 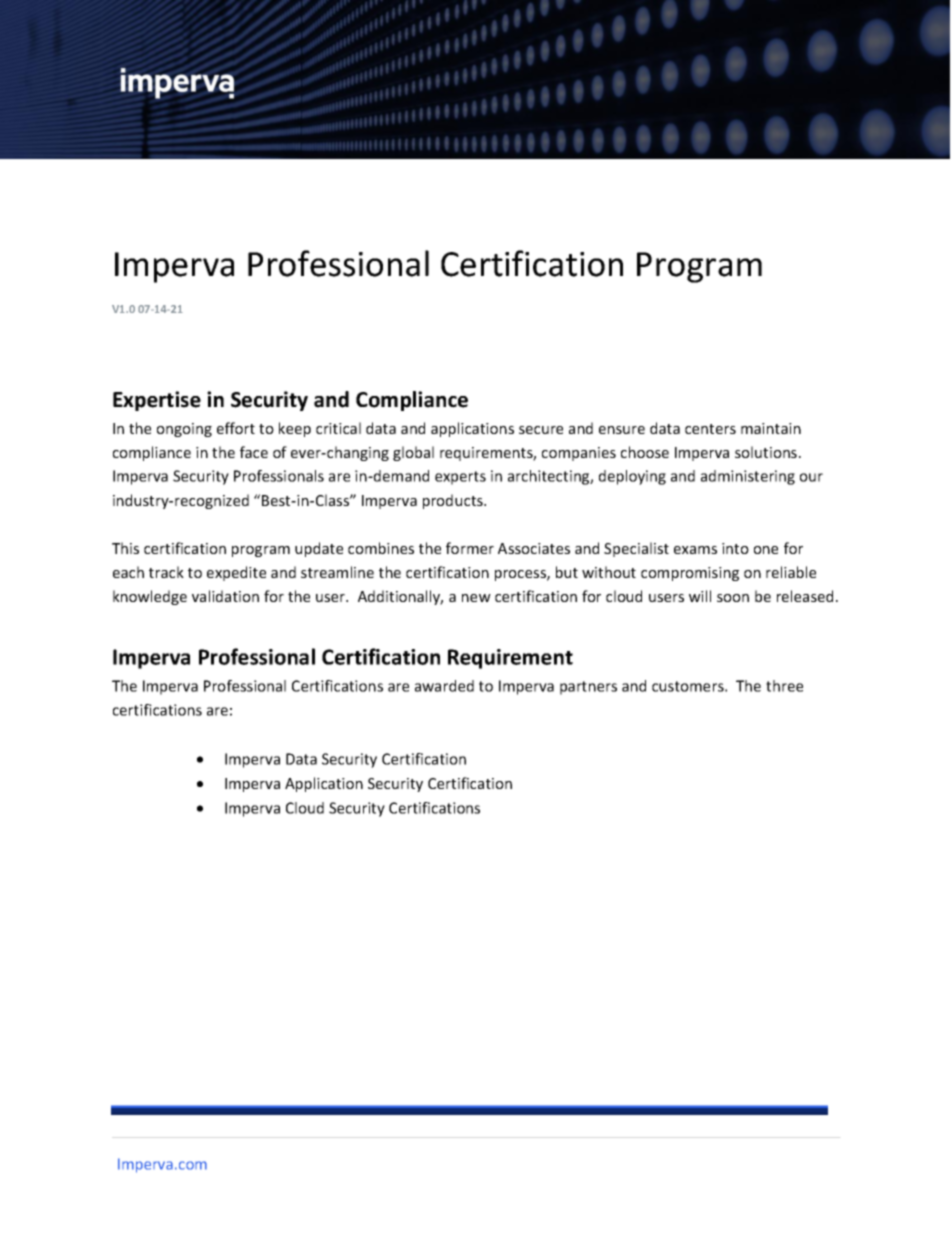 What do you see at coordinates (710, 429) in the screenshot?
I see `centers` at bounding box center [710, 429].
